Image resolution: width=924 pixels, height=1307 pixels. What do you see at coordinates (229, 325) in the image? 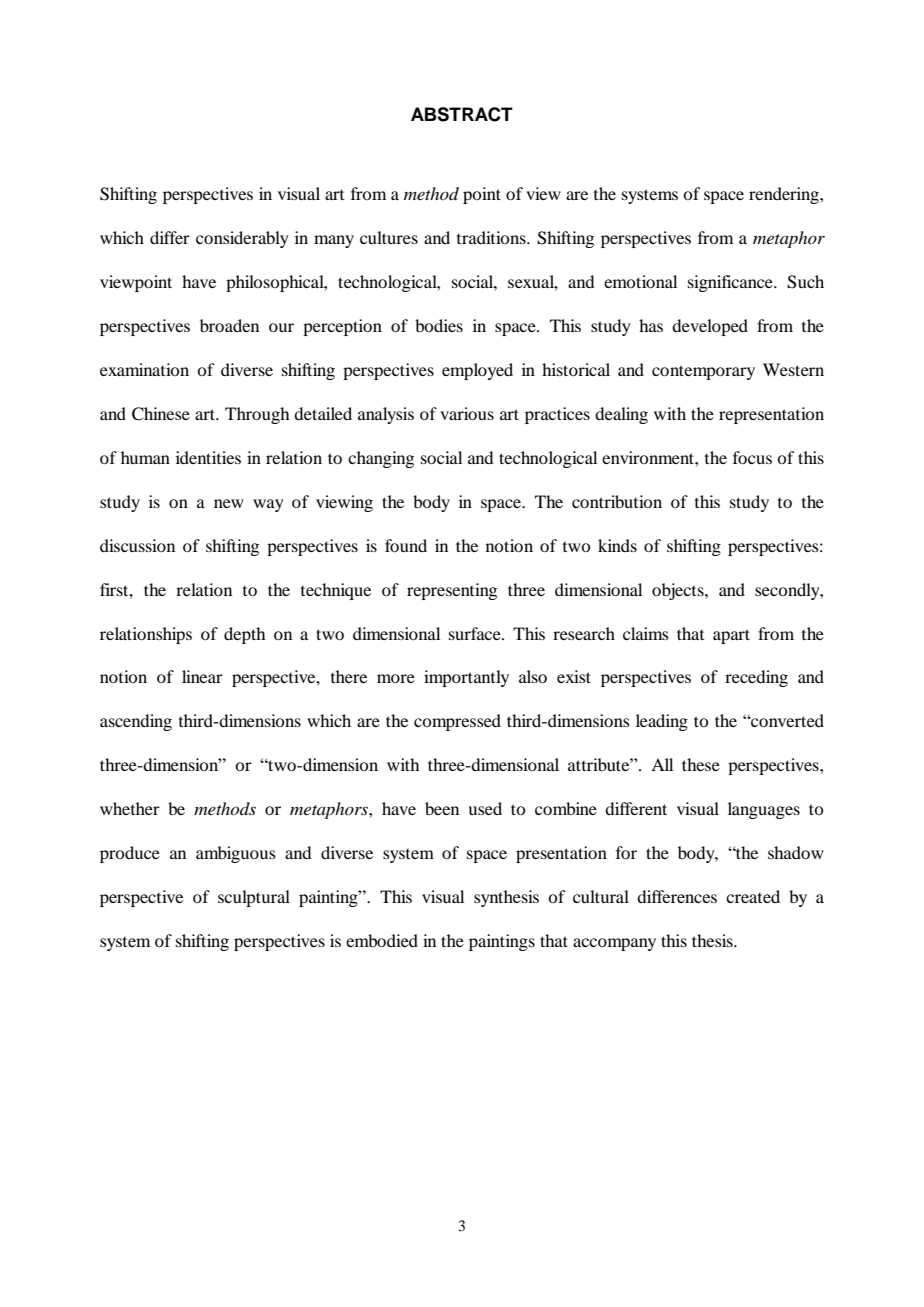
I see `broaden` at bounding box center [229, 325].
